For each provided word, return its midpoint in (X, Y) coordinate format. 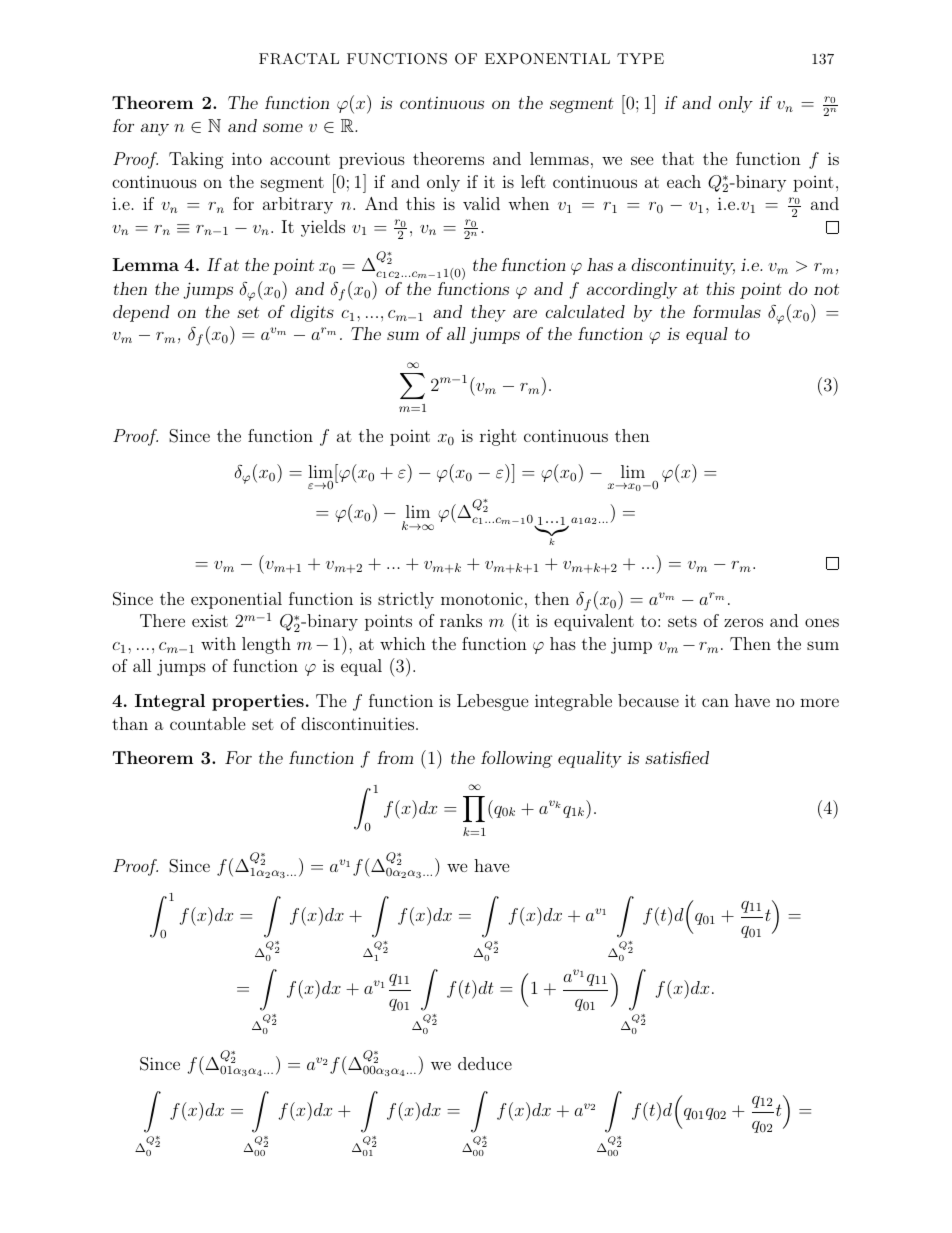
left (533, 181)
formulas (727, 311)
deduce (485, 1063)
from (395, 757)
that (678, 158)
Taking (196, 160)
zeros (743, 622)
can (715, 702)
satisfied (677, 757)
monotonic (482, 598)
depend (141, 313)
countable (207, 723)
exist (210, 620)
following (517, 759)
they (488, 313)
